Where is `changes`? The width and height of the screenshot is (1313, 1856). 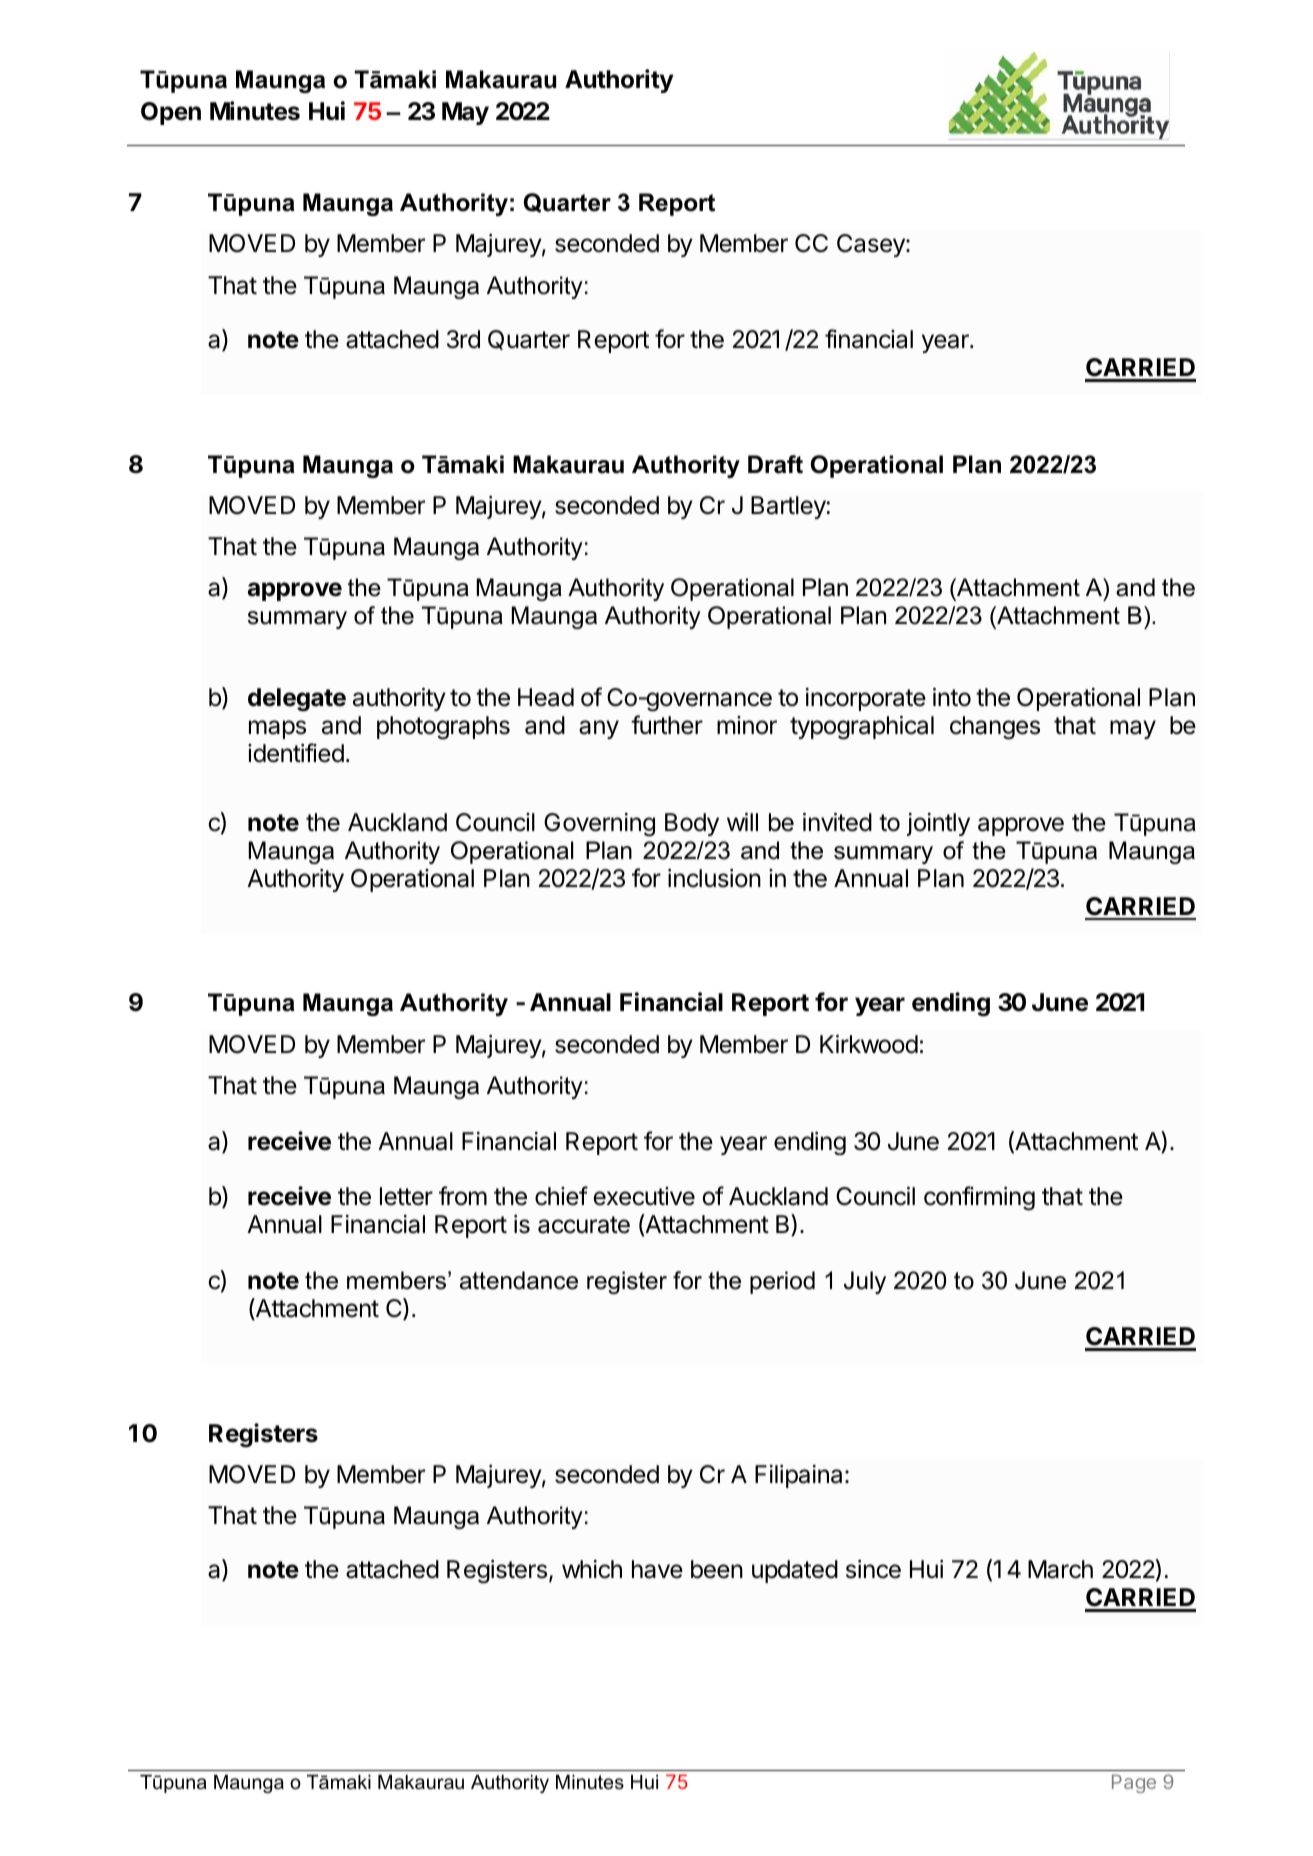 changes is located at coordinates (995, 728).
